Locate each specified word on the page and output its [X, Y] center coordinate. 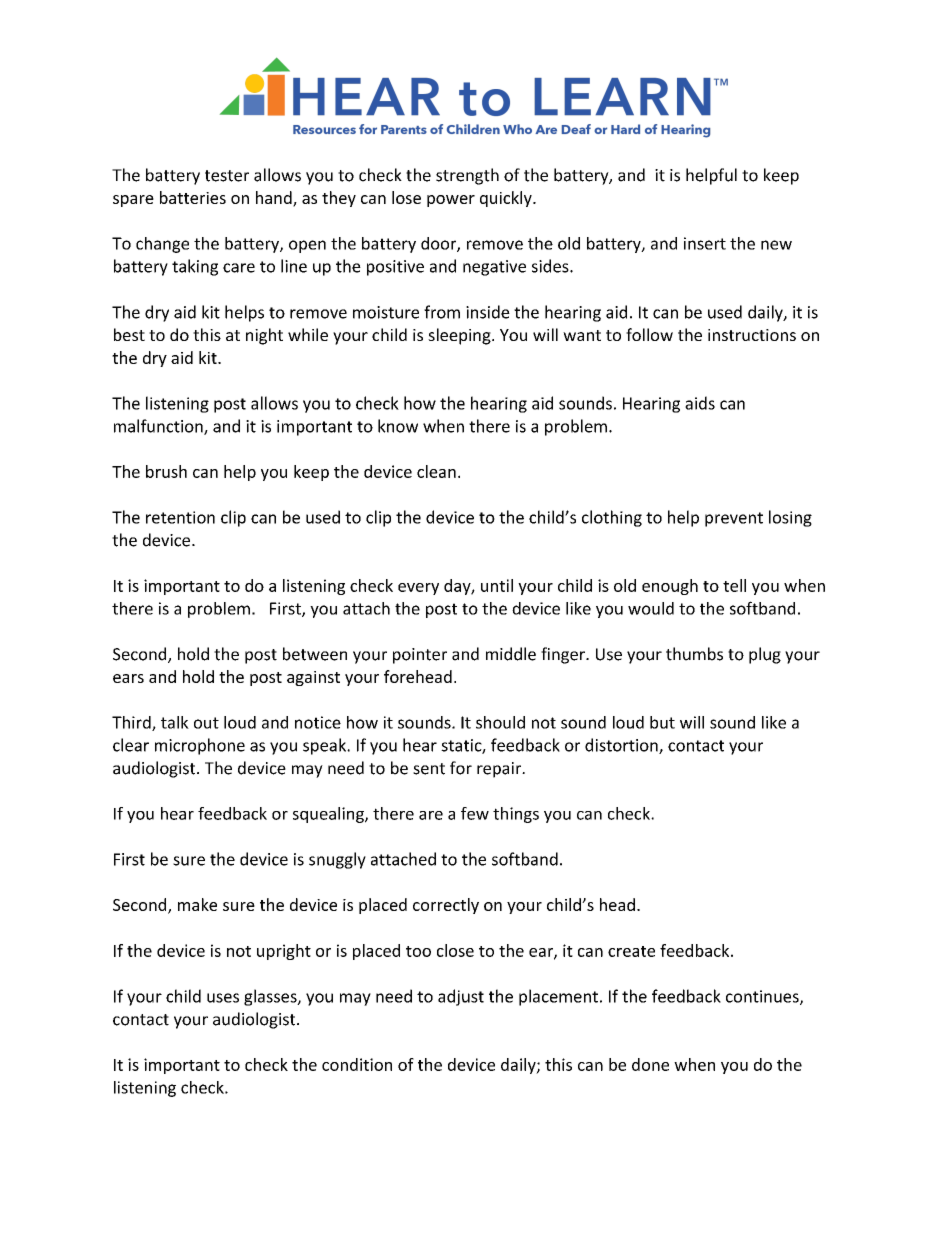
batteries [193, 197]
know [398, 426]
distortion [622, 746]
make [197, 904]
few [475, 813]
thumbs [694, 654]
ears [128, 678]
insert [705, 243]
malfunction [159, 427]
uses [223, 998]
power [451, 201]
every [418, 589]
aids [700, 403]
